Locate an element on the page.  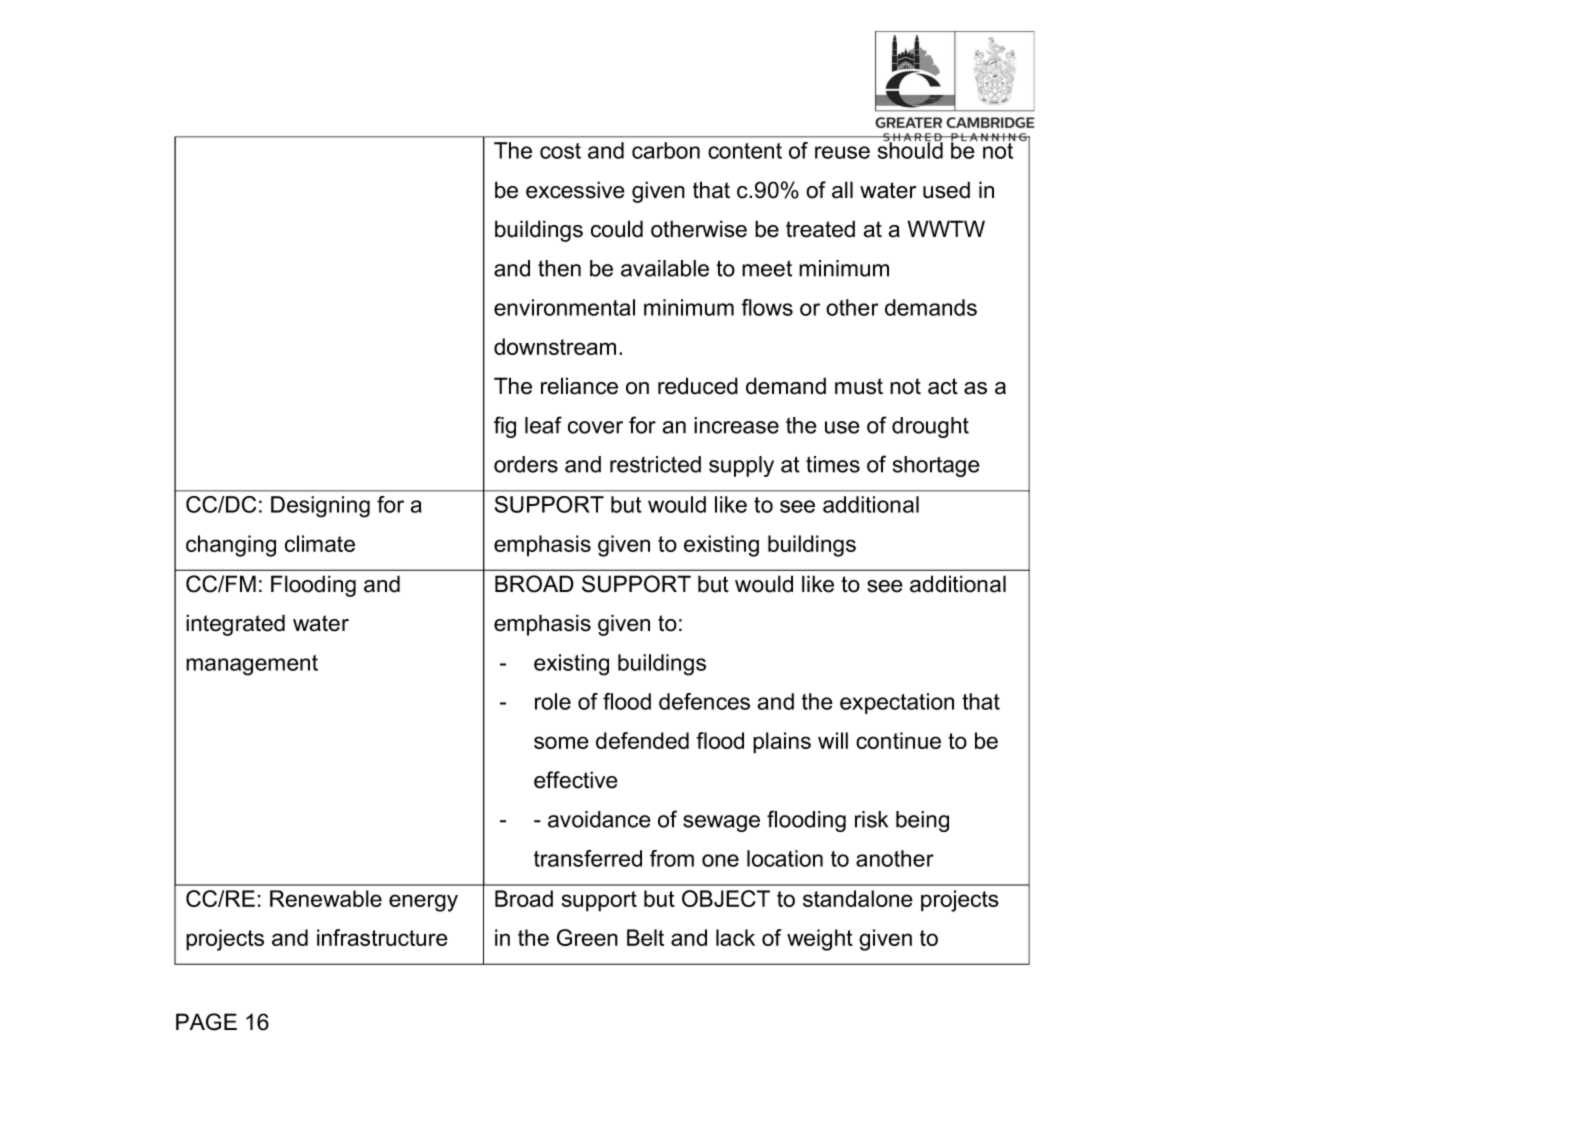
cover is located at coordinates (595, 427).
